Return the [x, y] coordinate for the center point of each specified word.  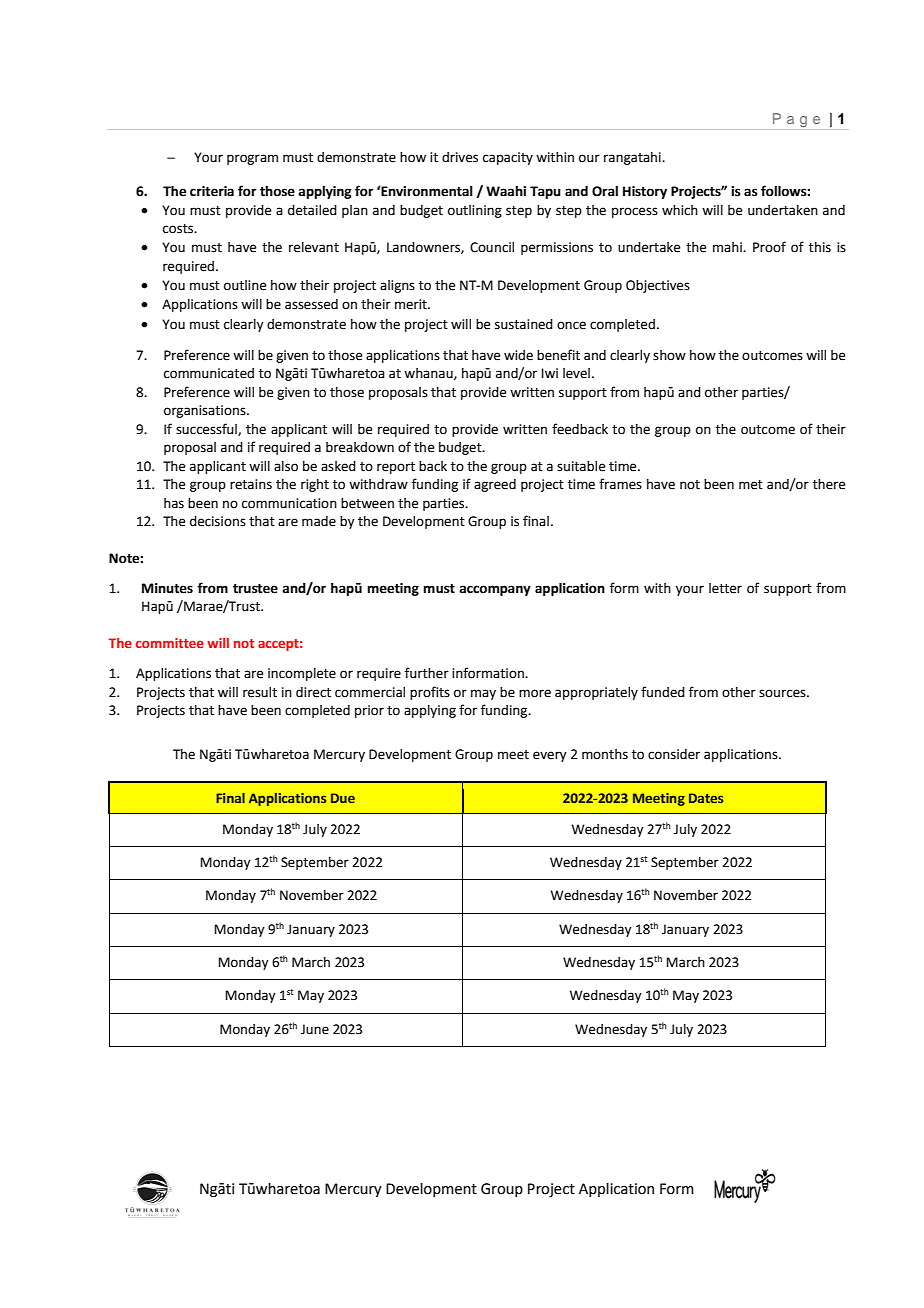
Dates [706, 798]
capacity [508, 158]
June [315, 1029]
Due [343, 798]
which [680, 210]
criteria [212, 191]
